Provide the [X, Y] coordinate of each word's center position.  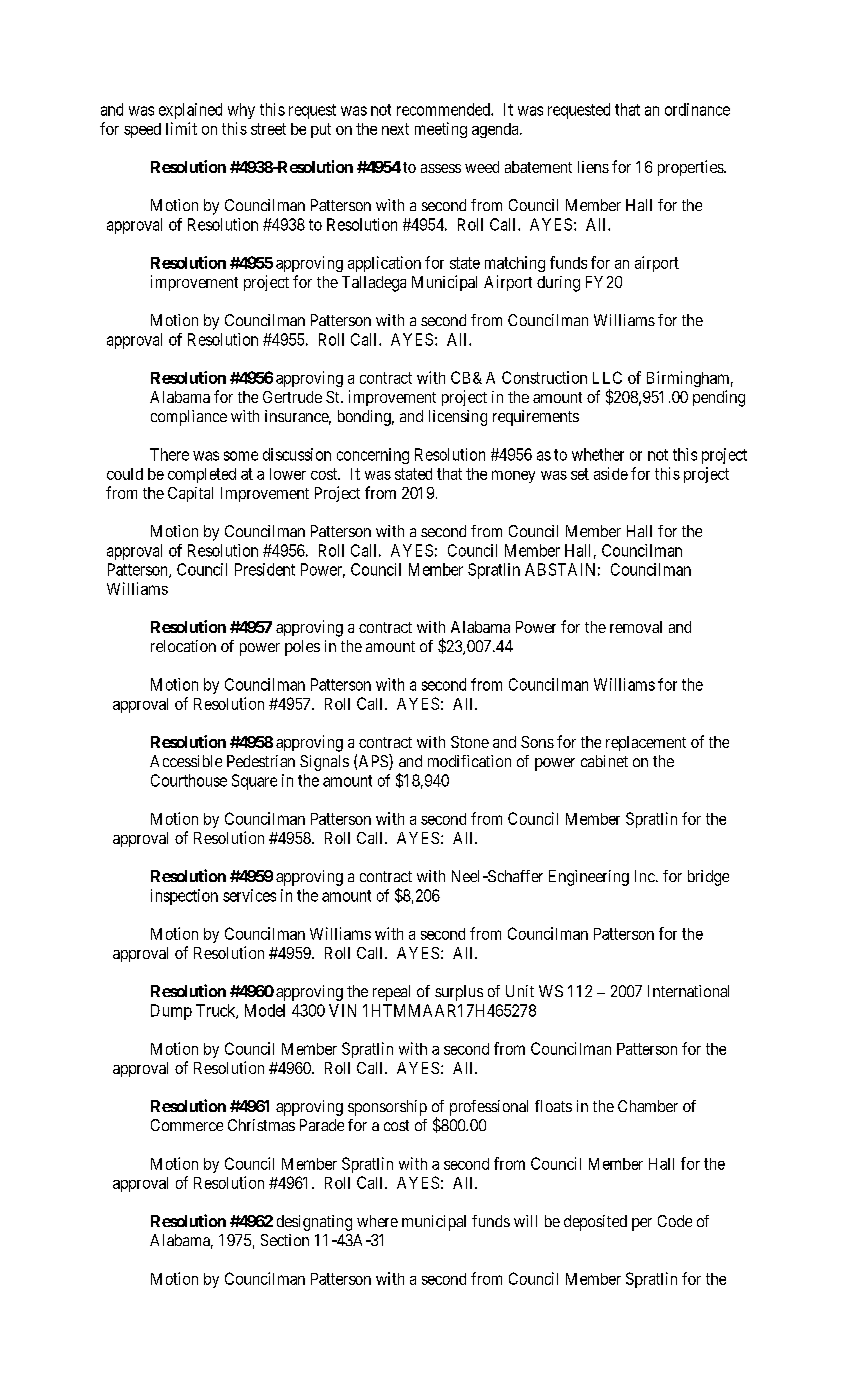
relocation [183, 646]
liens [593, 167]
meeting [441, 130]
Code [675, 1221]
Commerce [187, 1125]
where [377, 1221]
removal [636, 627]
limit [181, 128]
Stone [470, 742]
